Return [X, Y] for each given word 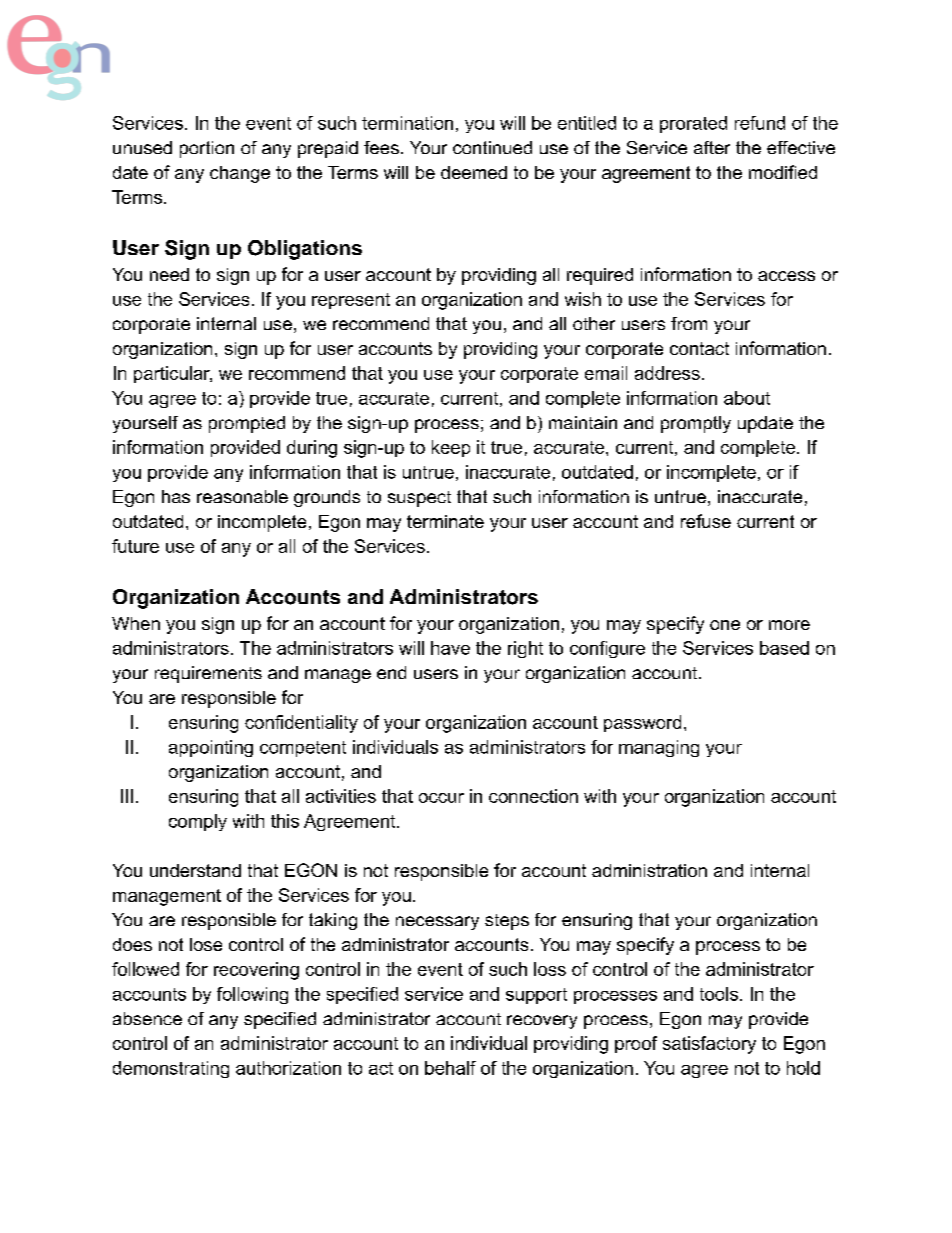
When [136, 623]
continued [492, 147]
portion [207, 149]
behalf [450, 1068]
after [712, 147]
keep [451, 448]
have [450, 648]
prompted [247, 424]
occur [441, 798]
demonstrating [171, 1069]
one [725, 625]
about [747, 398]
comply [198, 822]
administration [649, 870]
